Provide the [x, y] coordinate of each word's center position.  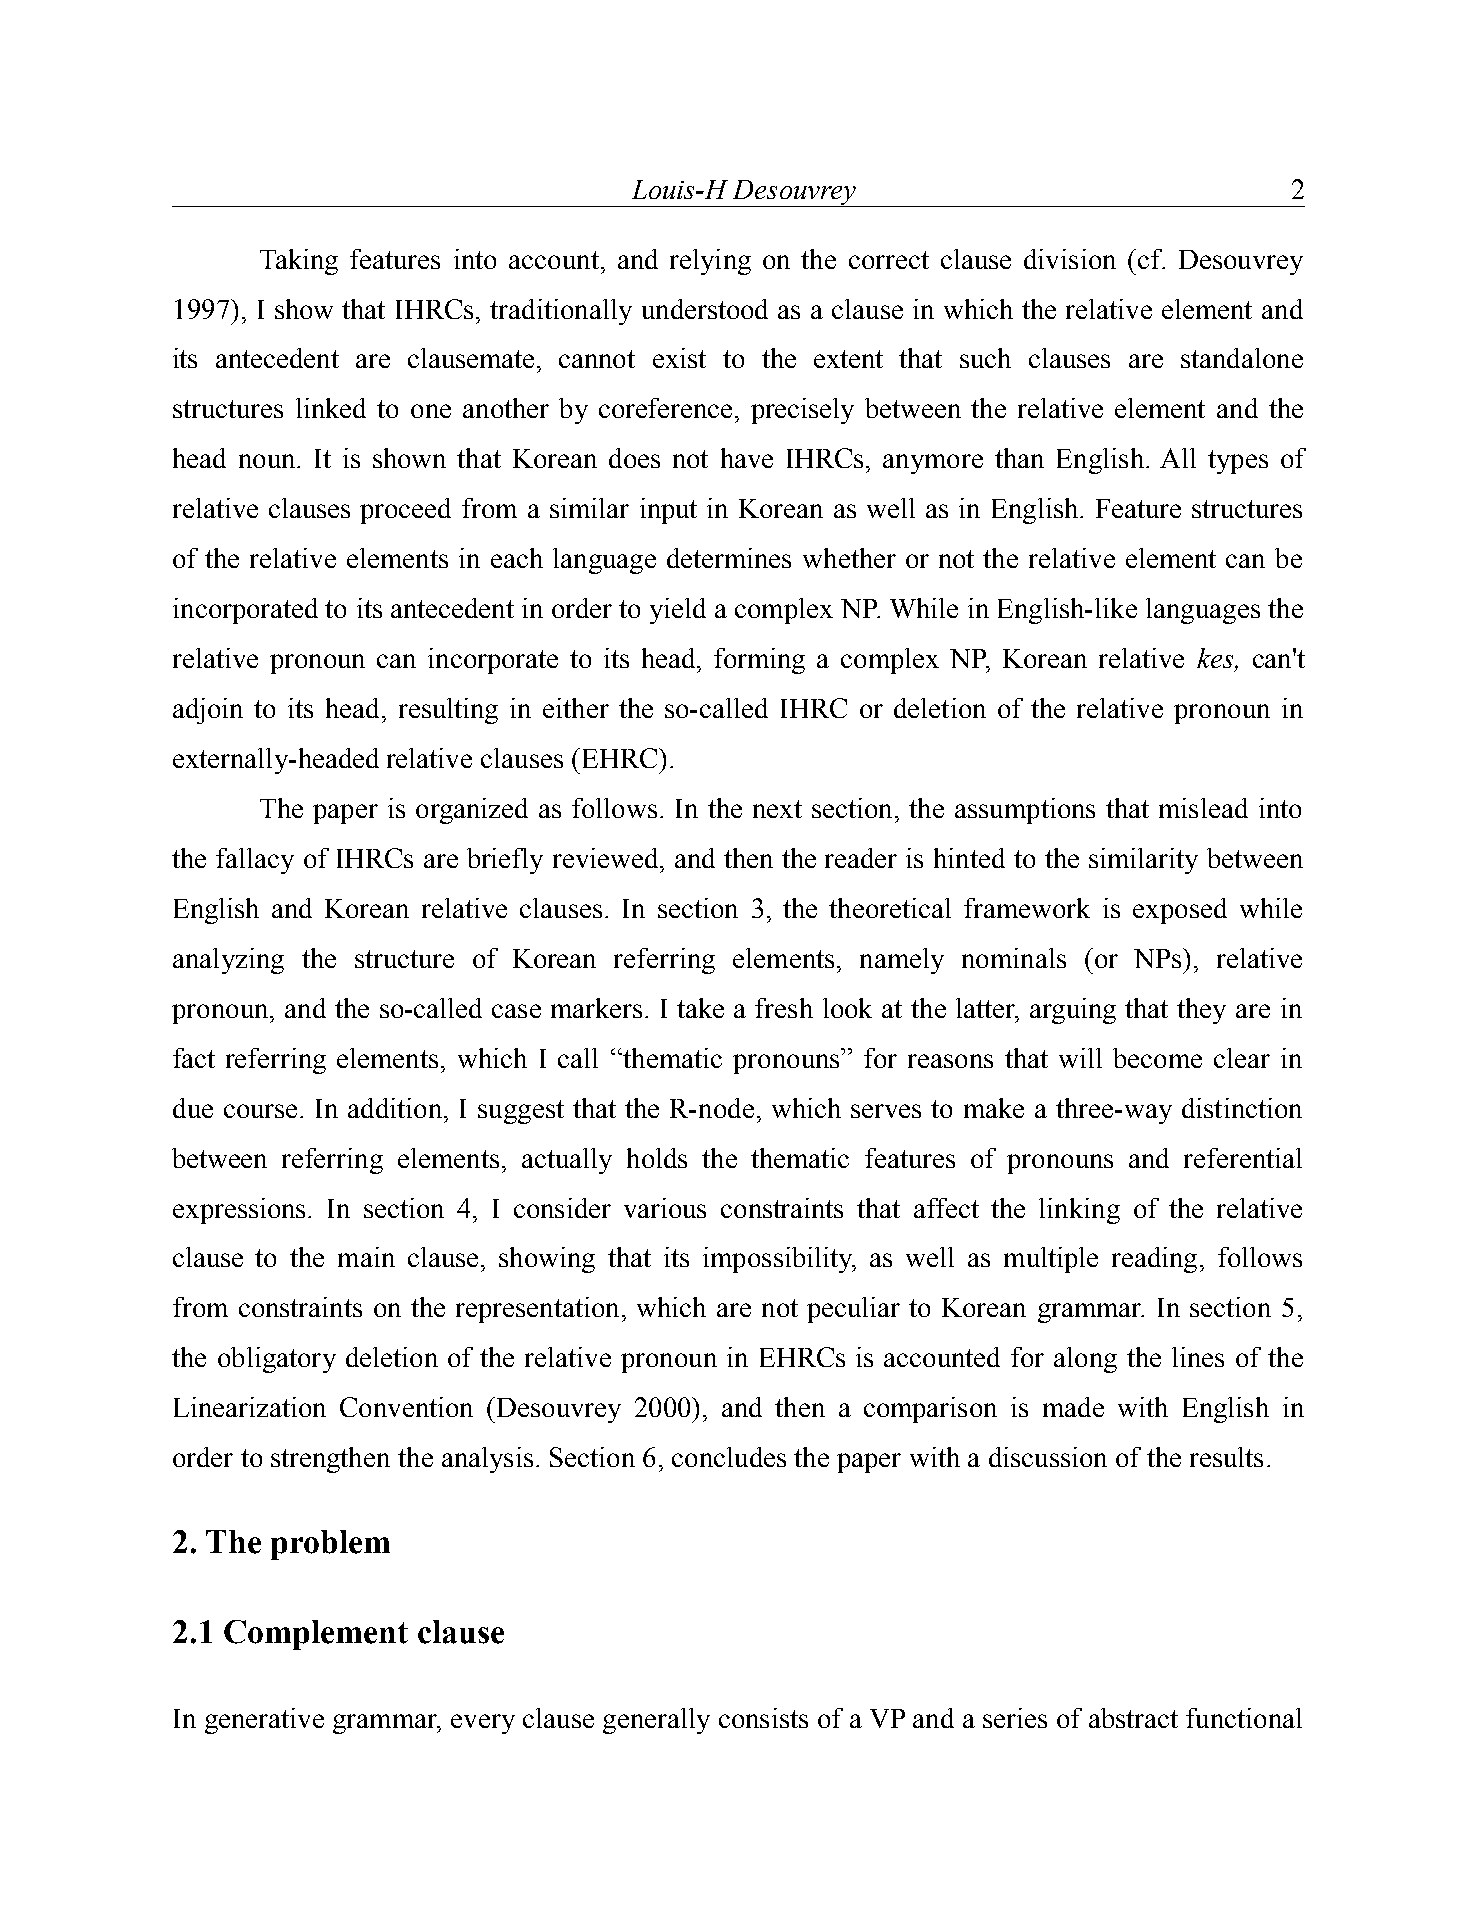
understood [705, 309]
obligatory [277, 1360]
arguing [1073, 1011]
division [1070, 259]
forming [759, 661]
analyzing [228, 961]
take [700, 1008]
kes [1216, 659]
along [1085, 1360]
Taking [299, 262]
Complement [316, 1635]
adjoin [208, 711]
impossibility [779, 1260]
